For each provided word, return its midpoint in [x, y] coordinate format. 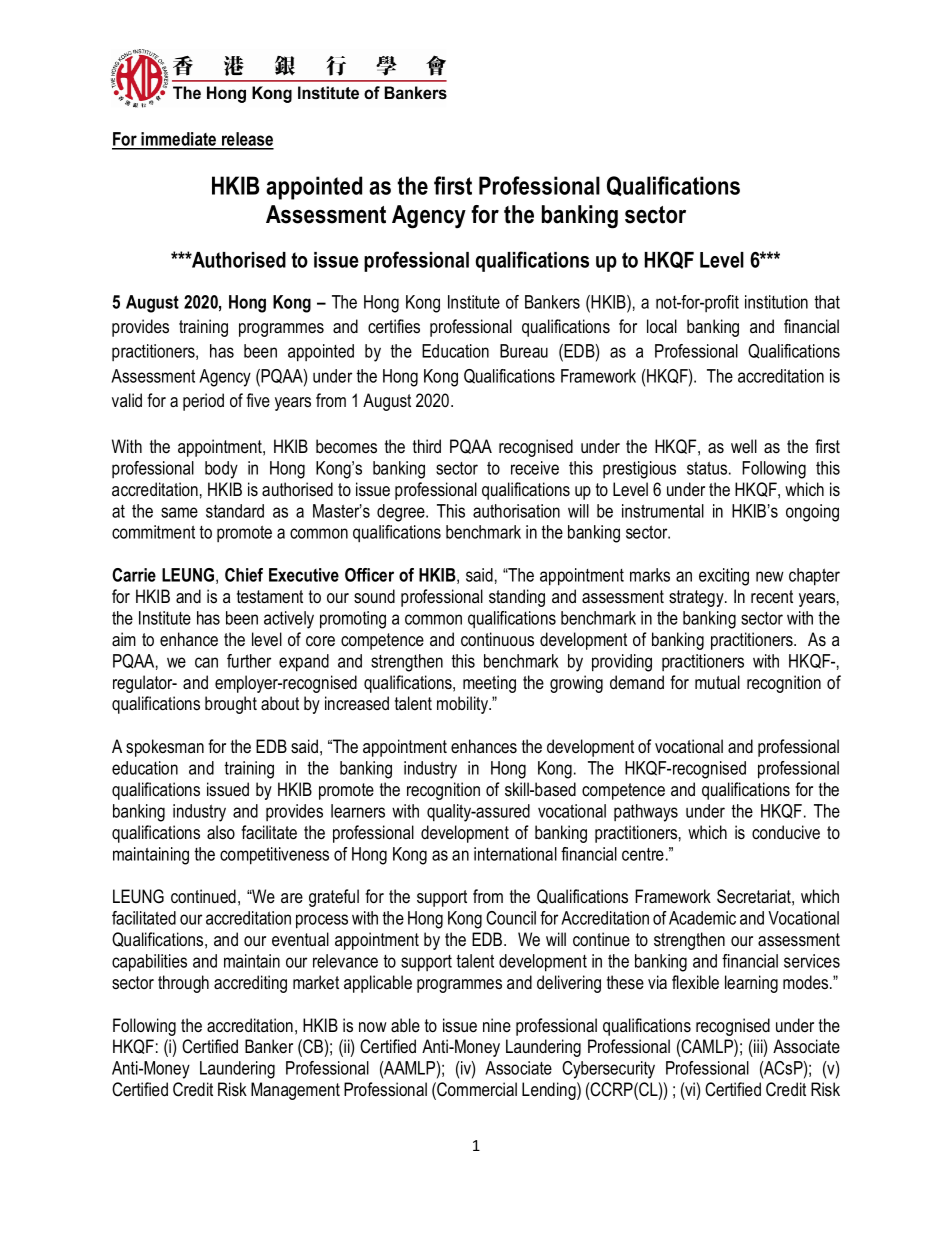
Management [295, 1091]
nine [497, 1025]
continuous [497, 639]
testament [270, 597]
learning [751, 984]
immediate [179, 140]
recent [772, 597]
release [247, 140]
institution [776, 302]
